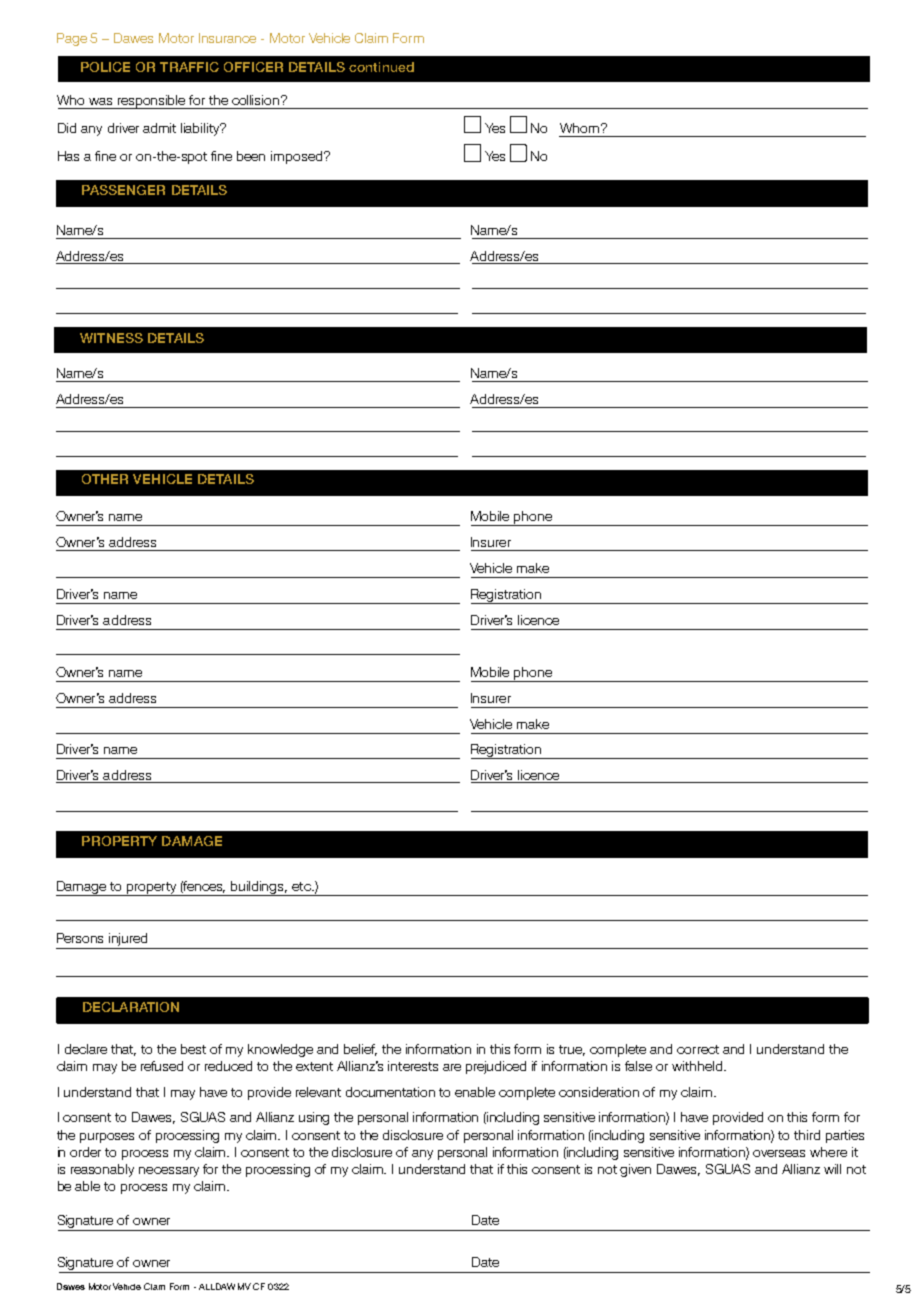  I want to click on withheld, so click(697, 1066).
